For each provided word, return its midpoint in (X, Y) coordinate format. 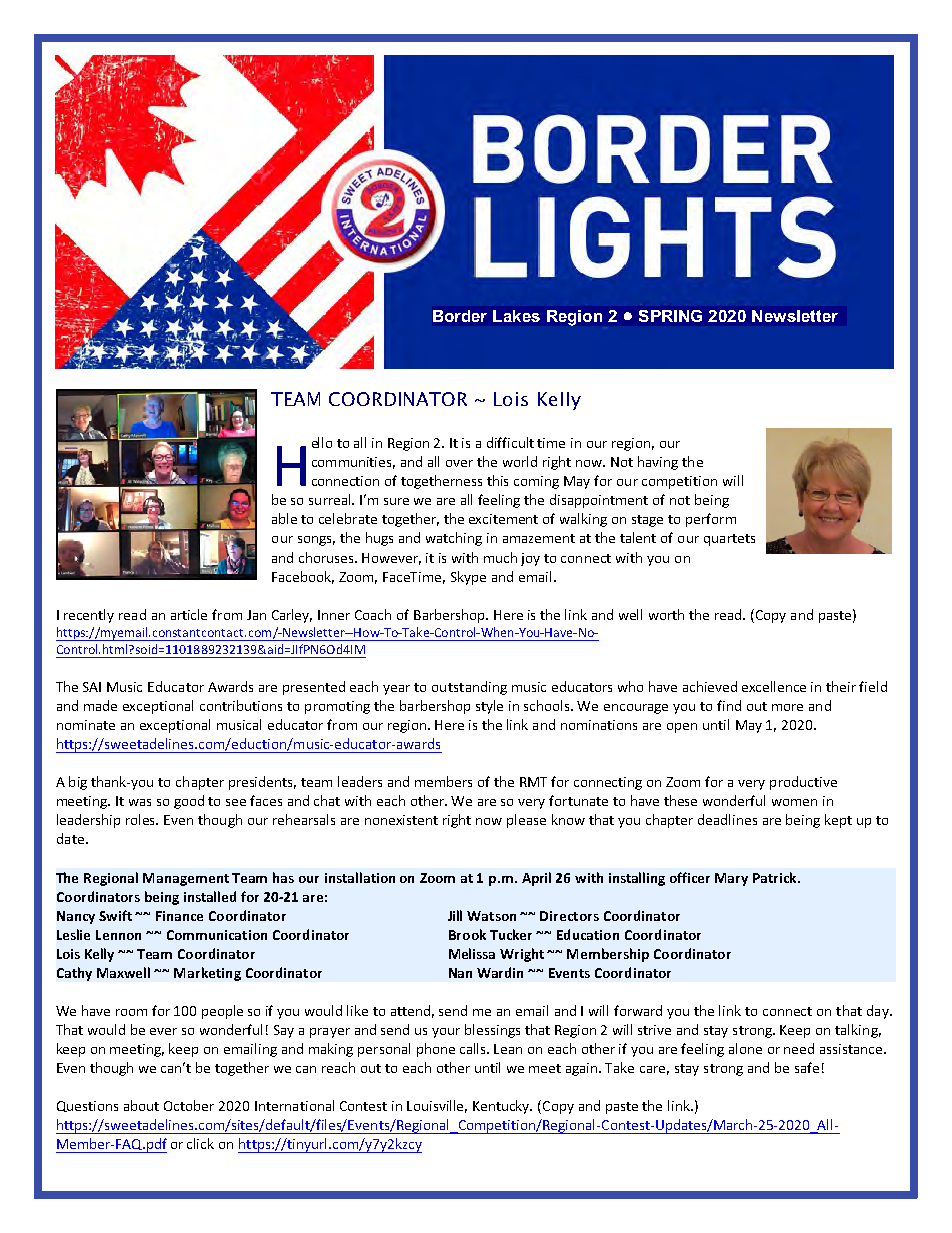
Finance (179, 916)
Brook (467, 934)
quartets (729, 540)
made (100, 705)
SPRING (670, 316)
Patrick (776, 877)
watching (454, 539)
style (489, 707)
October (189, 1105)
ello (322, 442)
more (787, 707)
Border (460, 316)
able (284, 518)
